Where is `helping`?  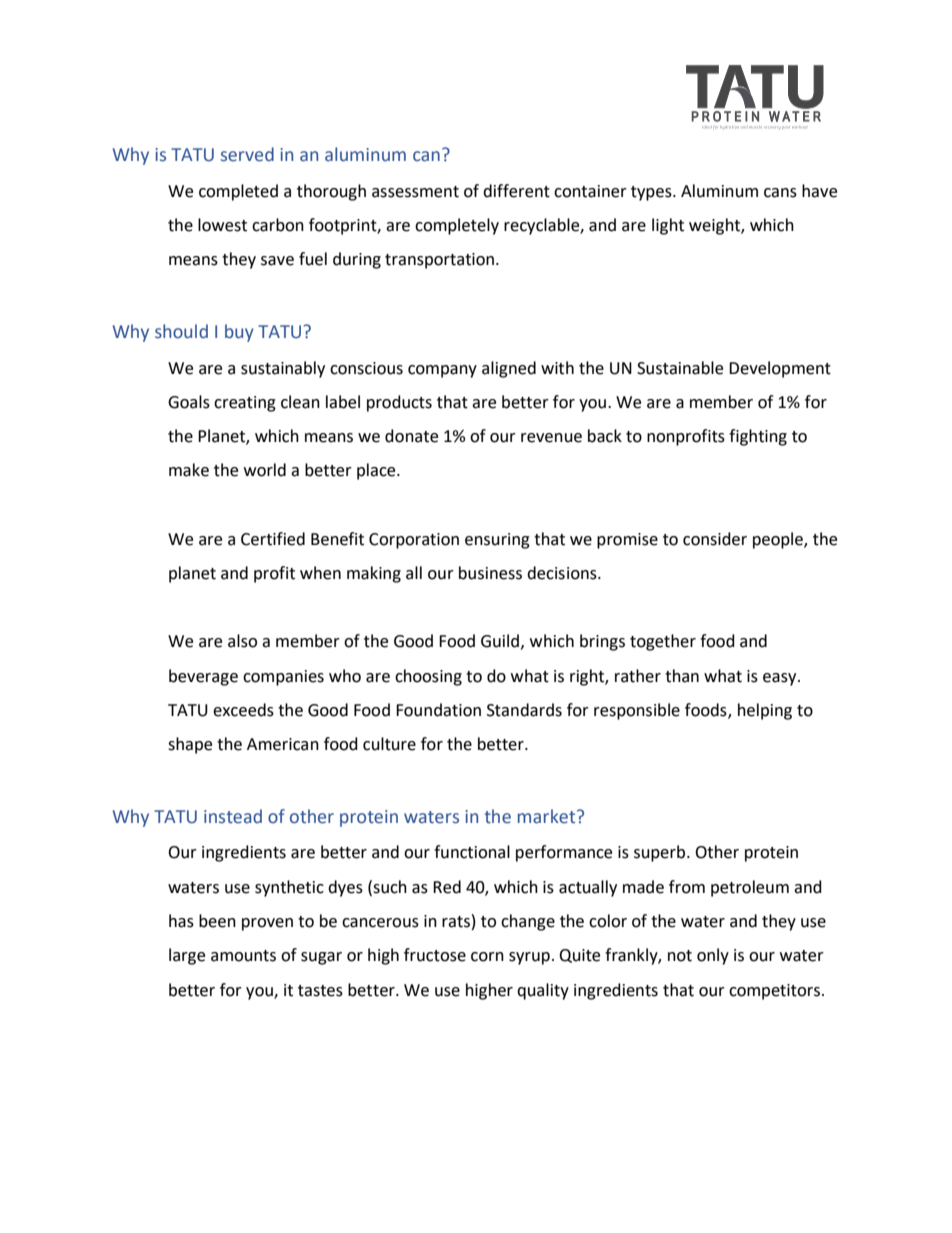 helping is located at coordinates (765, 711).
